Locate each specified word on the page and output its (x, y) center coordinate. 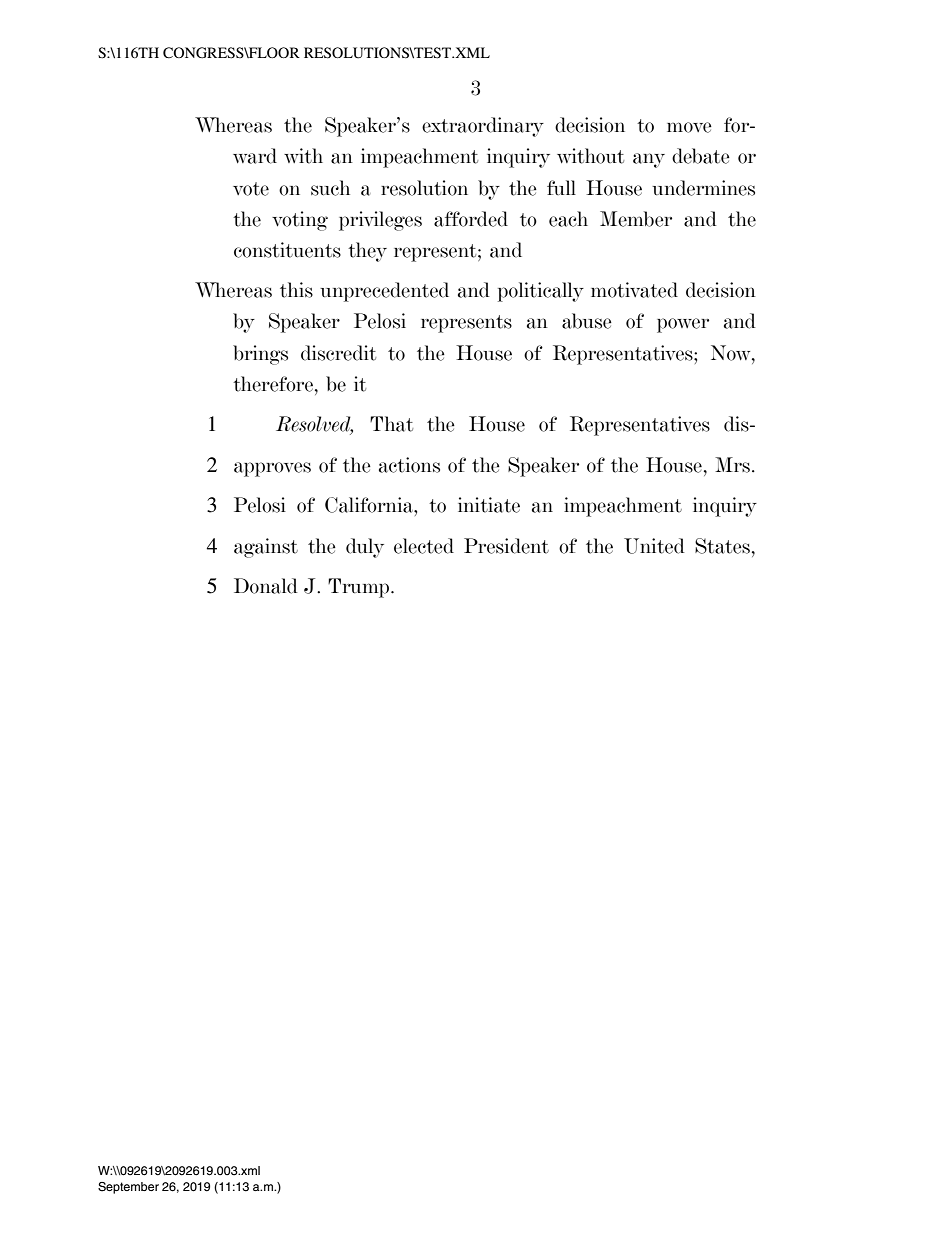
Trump (360, 588)
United (654, 546)
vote (251, 189)
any (649, 160)
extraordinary (483, 127)
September (128, 1188)
